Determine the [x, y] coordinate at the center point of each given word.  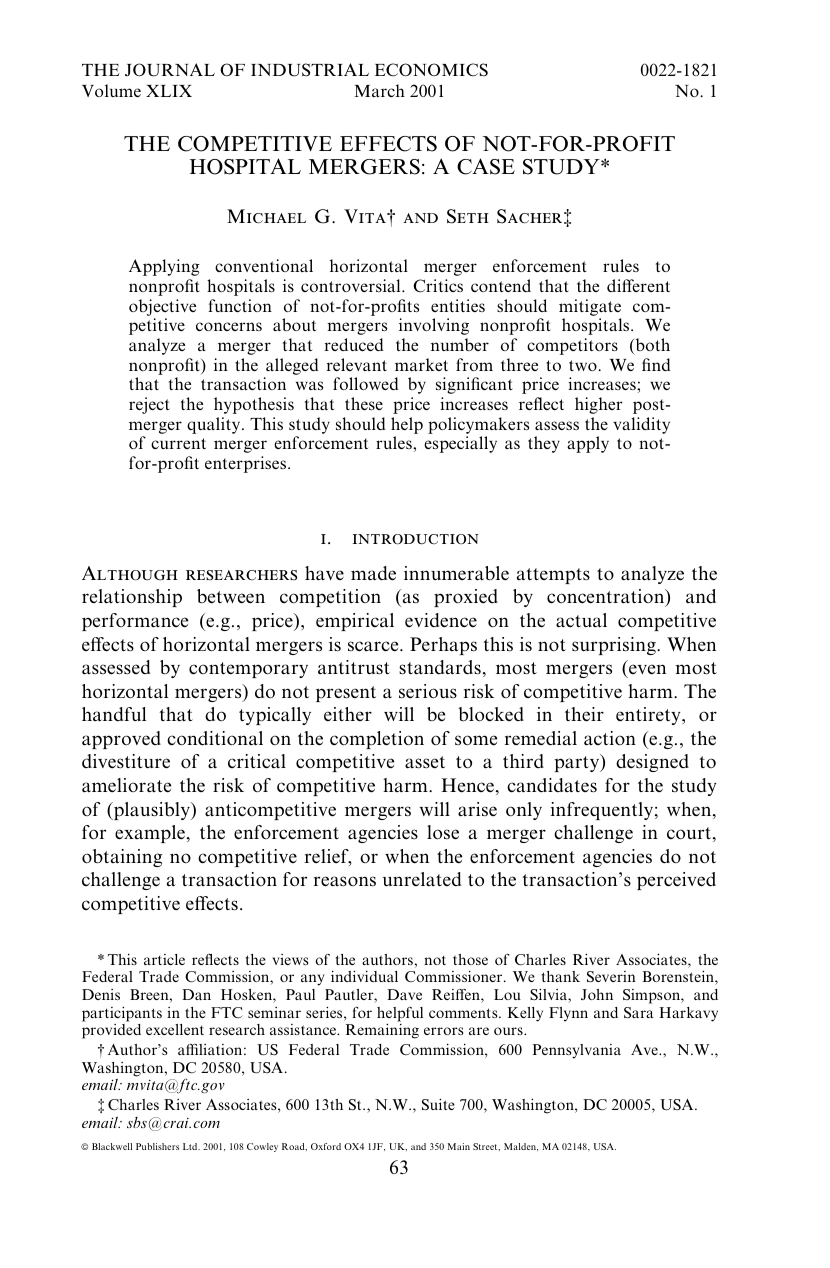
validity [641, 425]
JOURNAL [170, 70]
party [577, 763]
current [178, 443]
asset [425, 762]
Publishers [157, 1146]
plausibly [151, 811]
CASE [486, 166]
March [380, 90]
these [364, 403]
